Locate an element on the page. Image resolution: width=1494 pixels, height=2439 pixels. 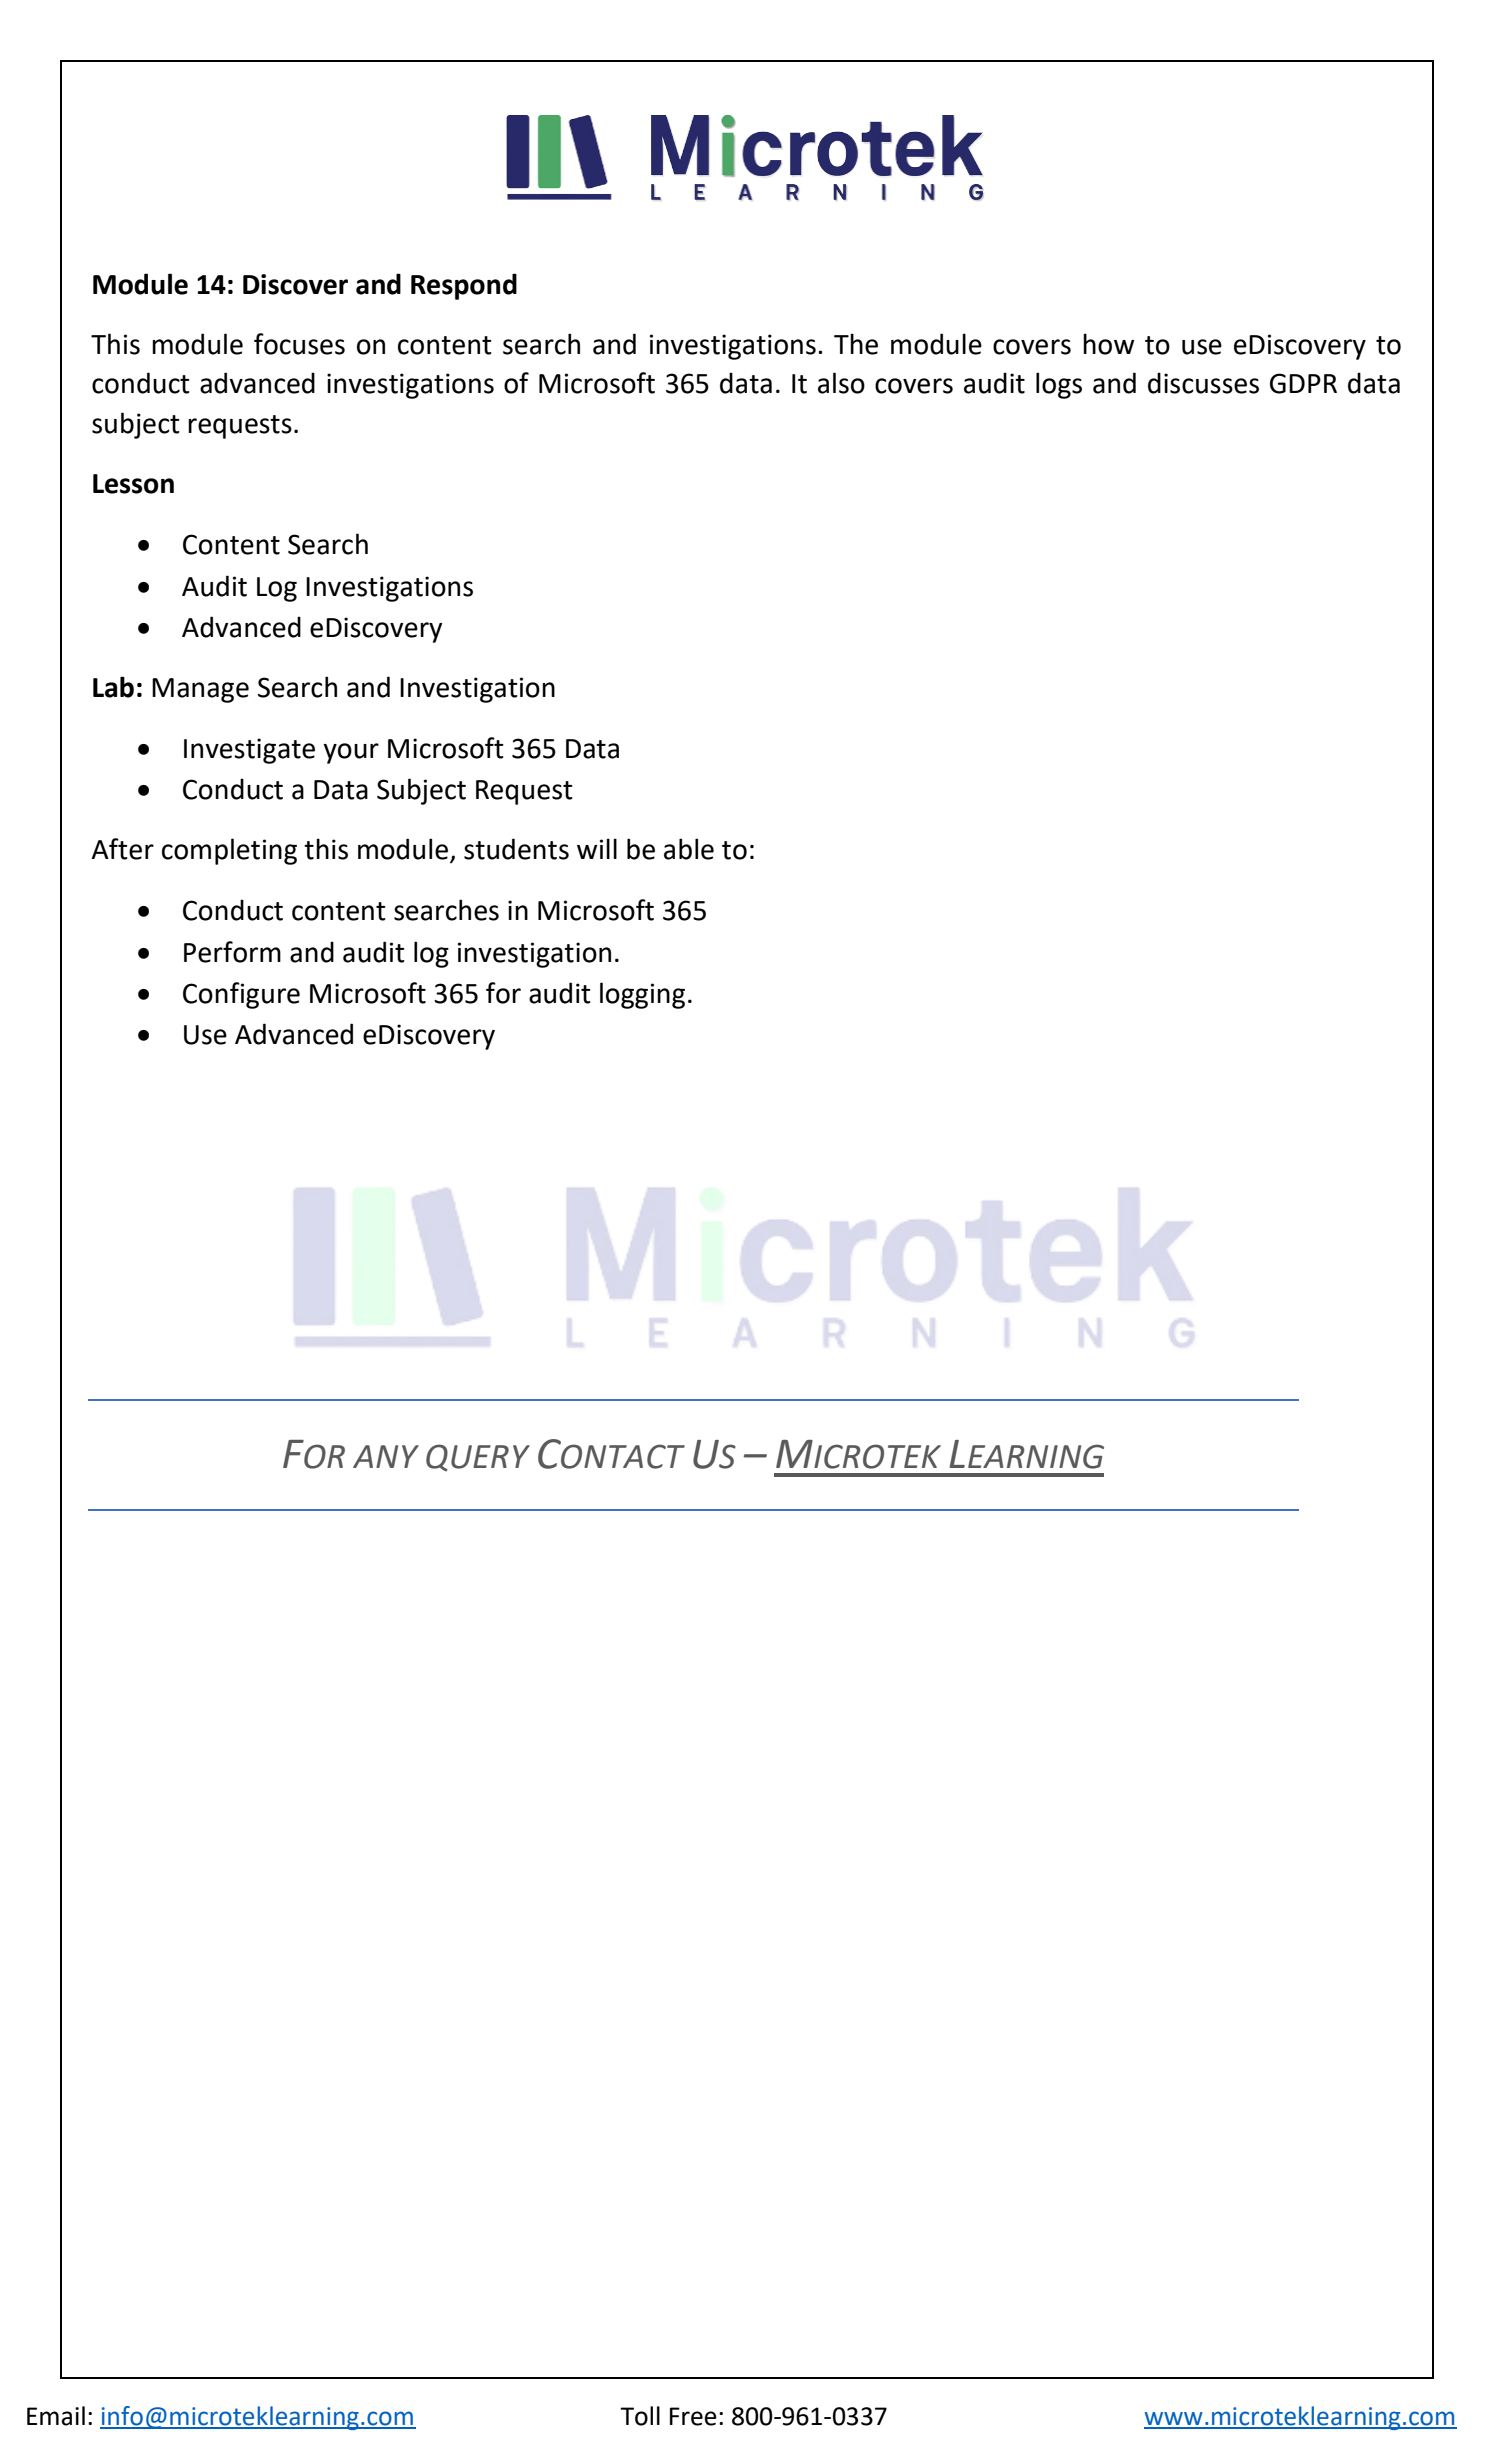
how is located at coordinates (1108, 344).
